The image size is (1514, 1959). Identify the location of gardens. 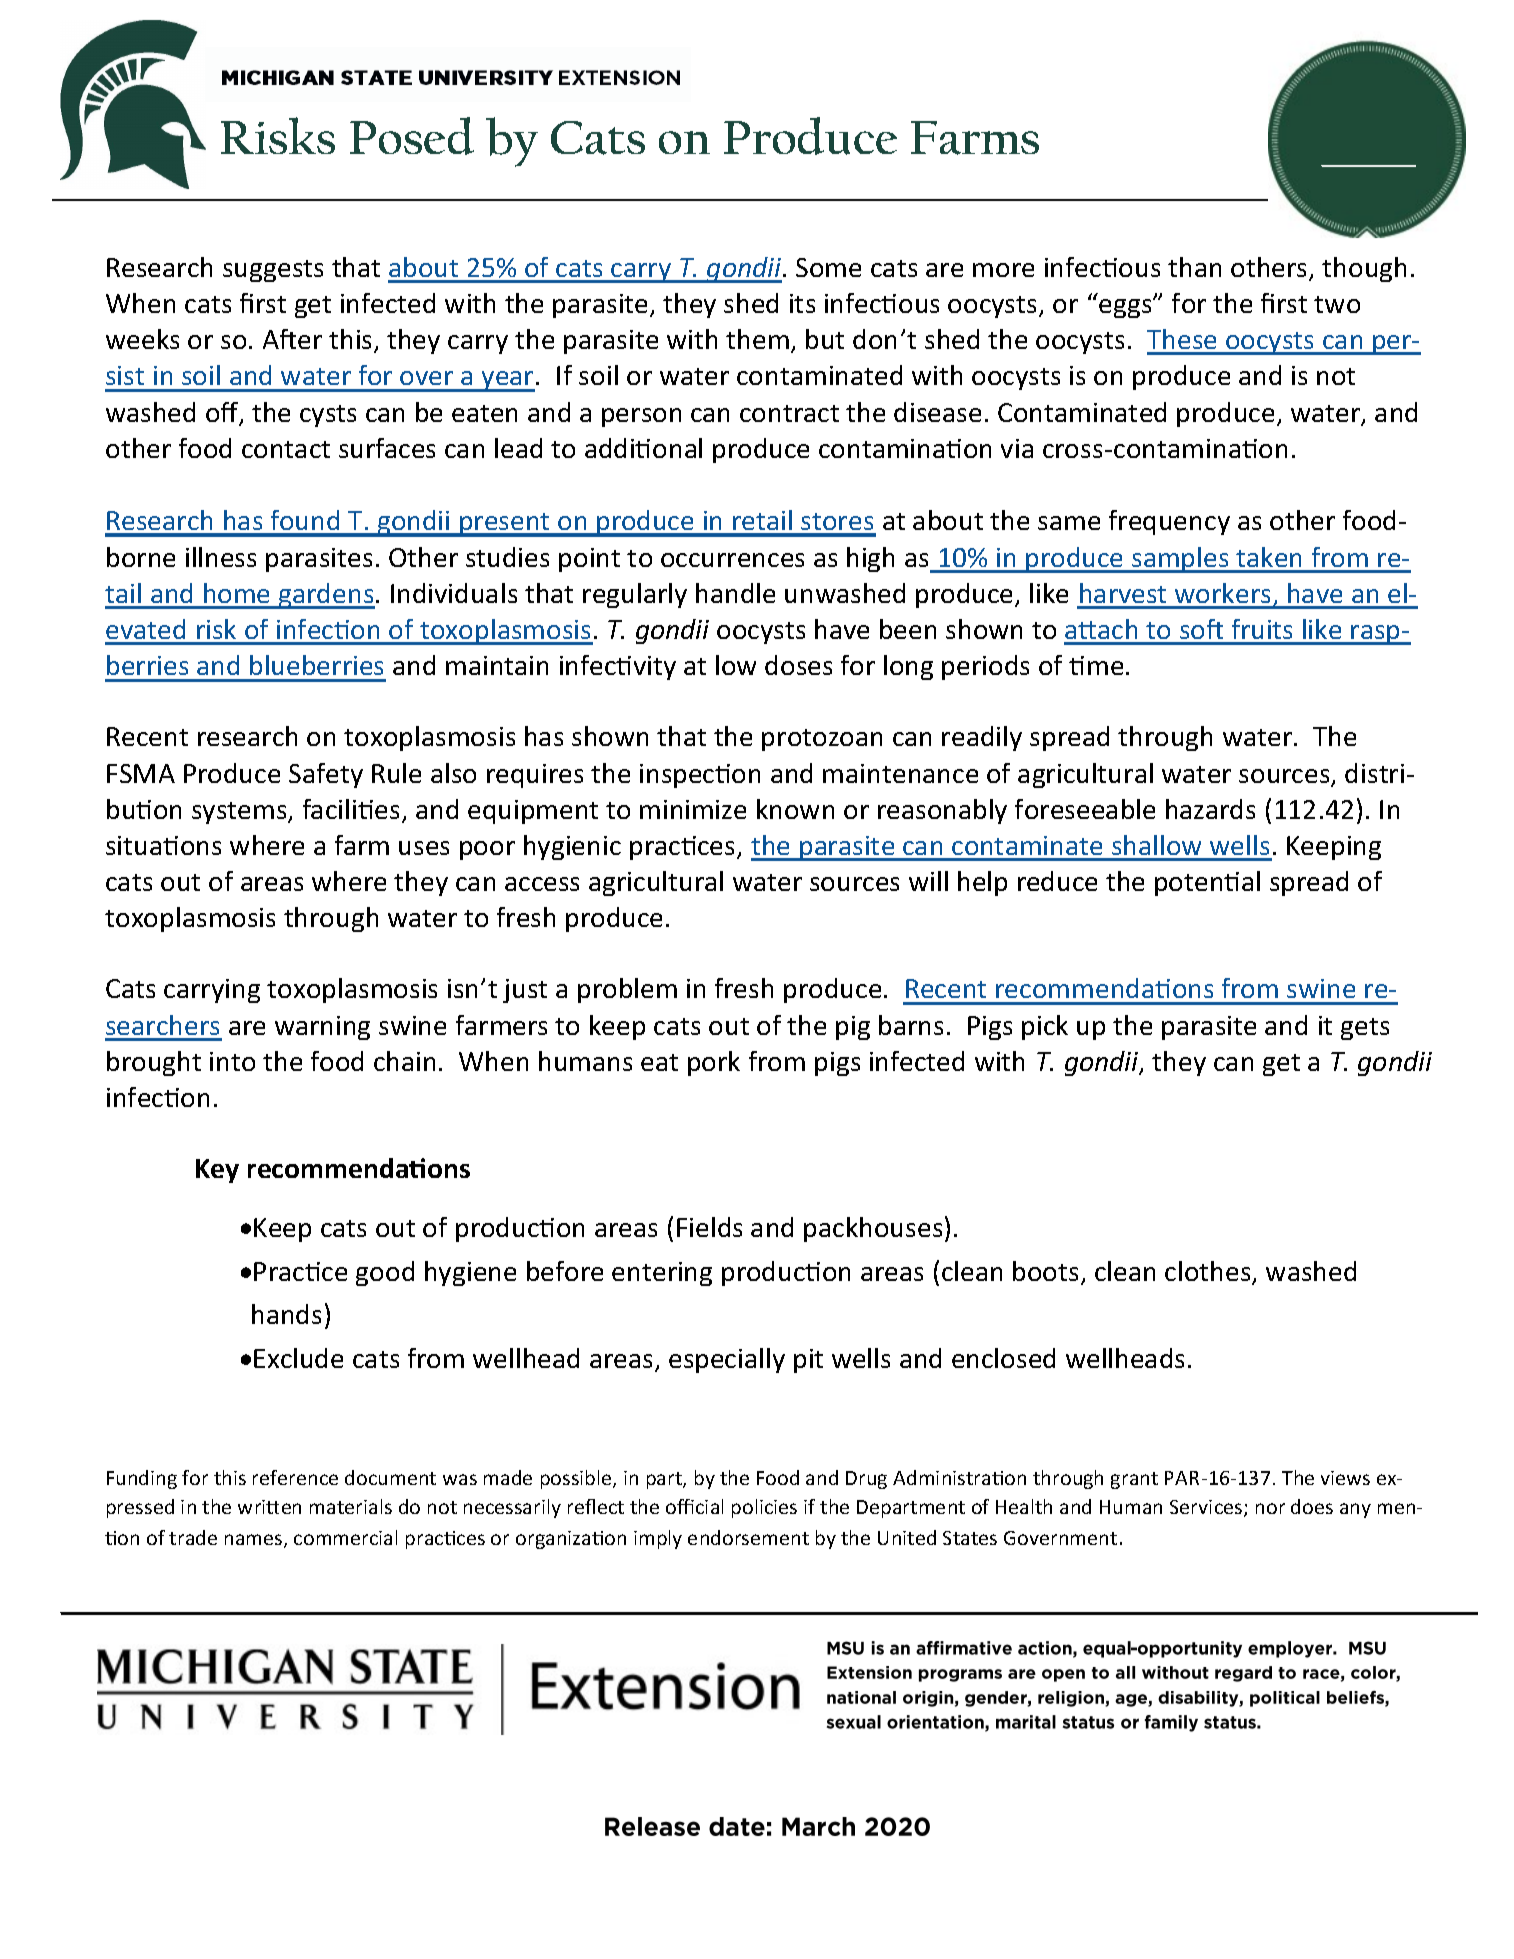
(326, 596).
